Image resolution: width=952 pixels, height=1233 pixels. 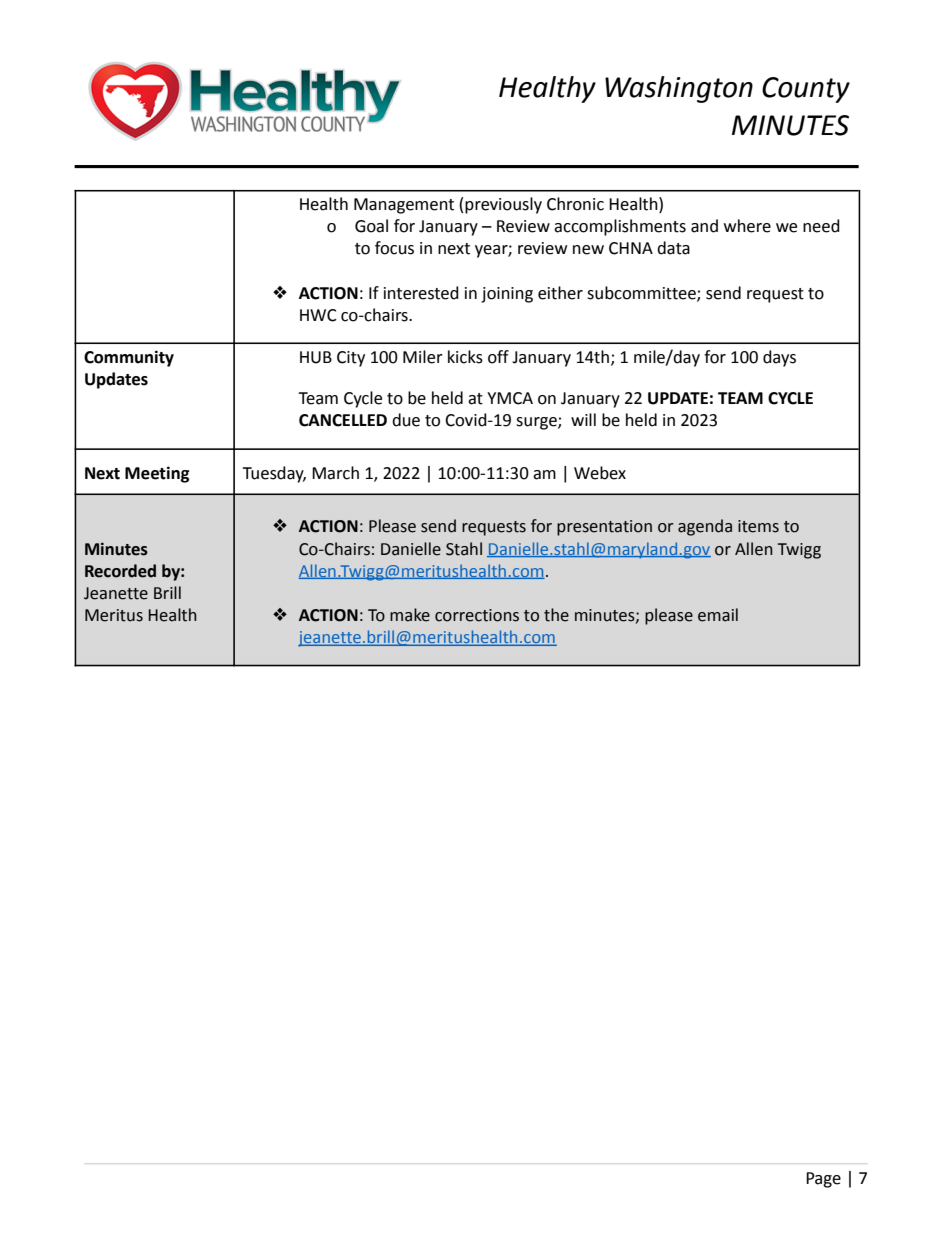 I want to click on due, so click(x=406, y=420).
